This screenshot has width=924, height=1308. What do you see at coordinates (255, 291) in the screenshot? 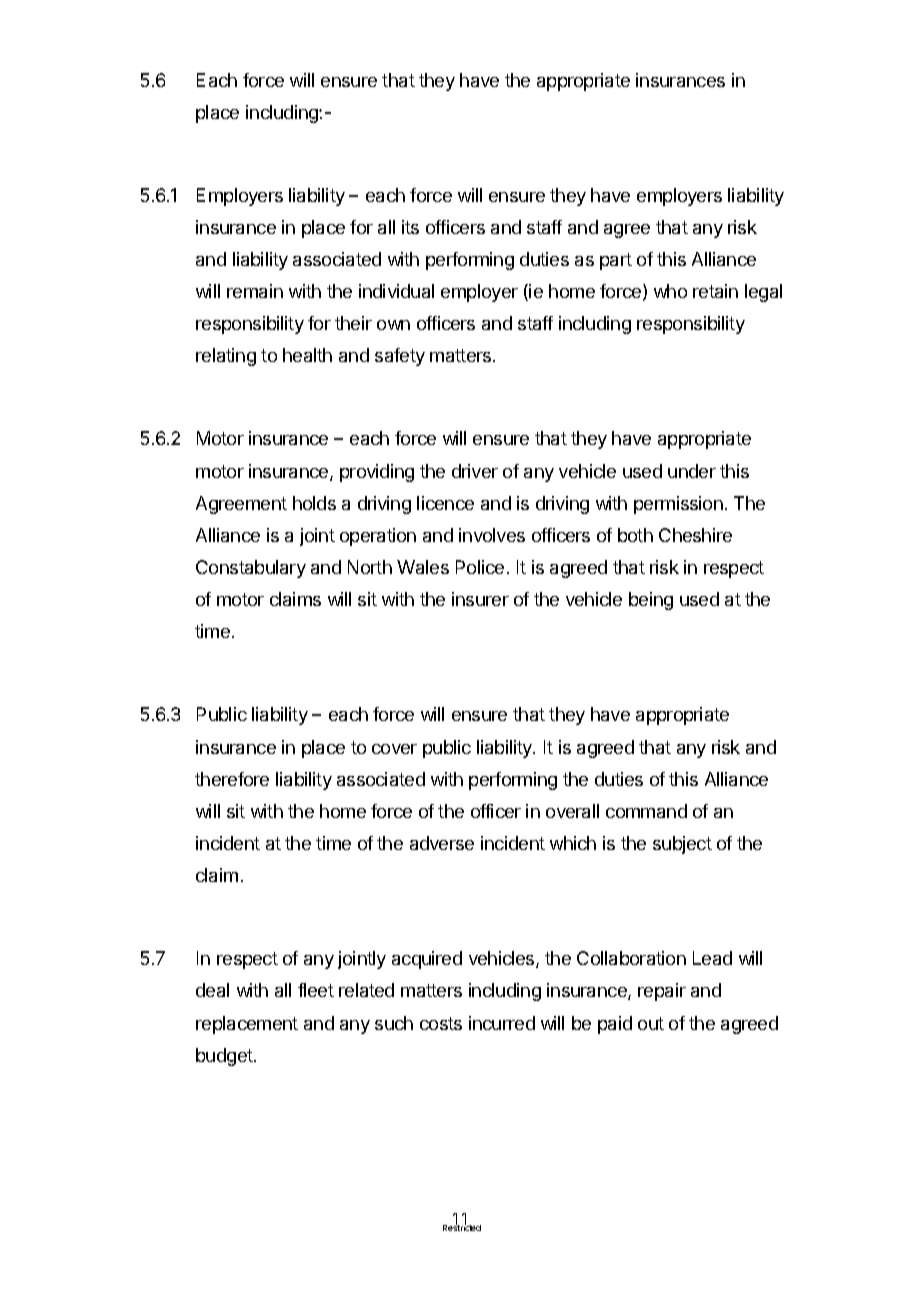
I see `remain` at bounding box center [255, 291].
